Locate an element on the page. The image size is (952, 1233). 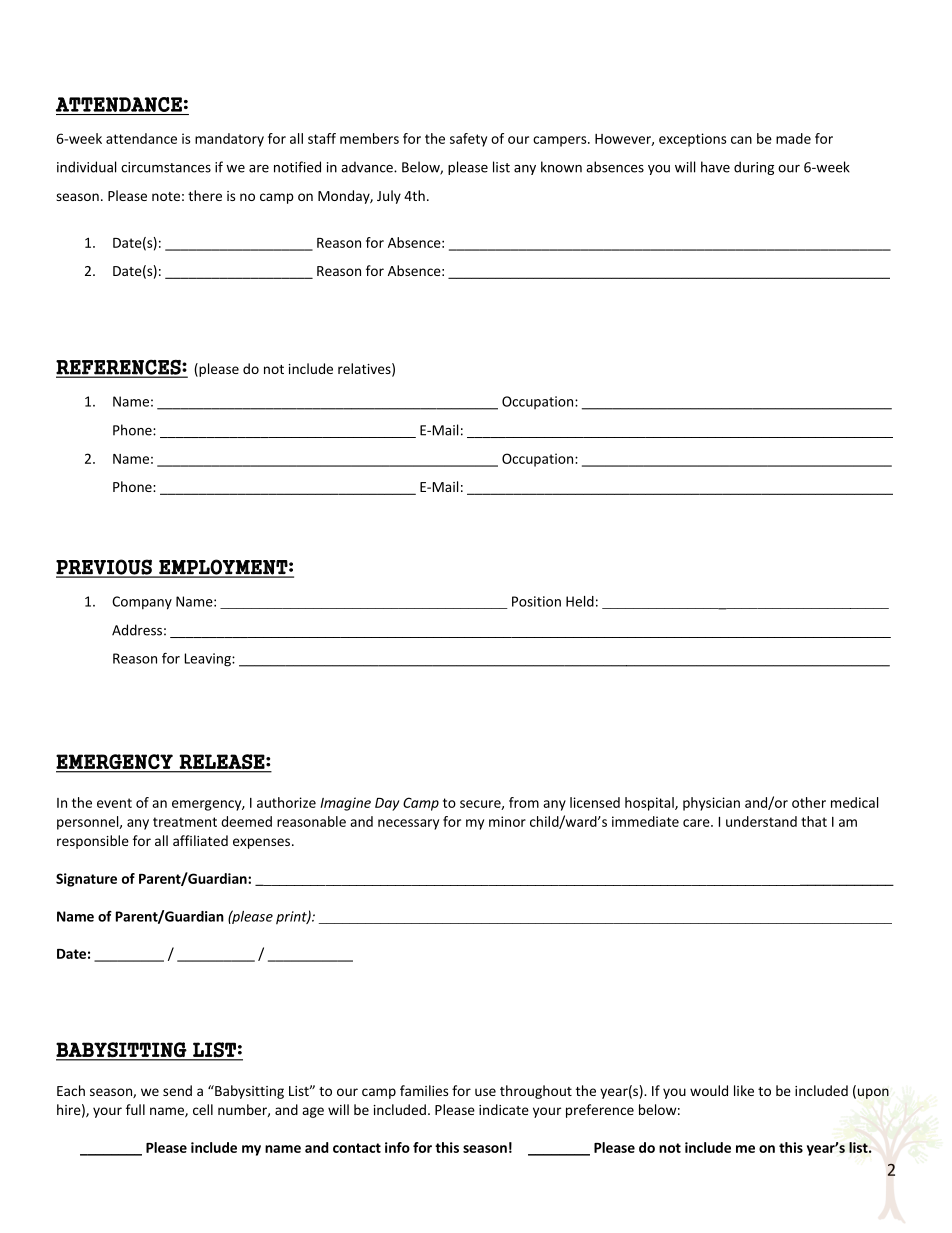
circumstances is located at coordinates (166, 167).
